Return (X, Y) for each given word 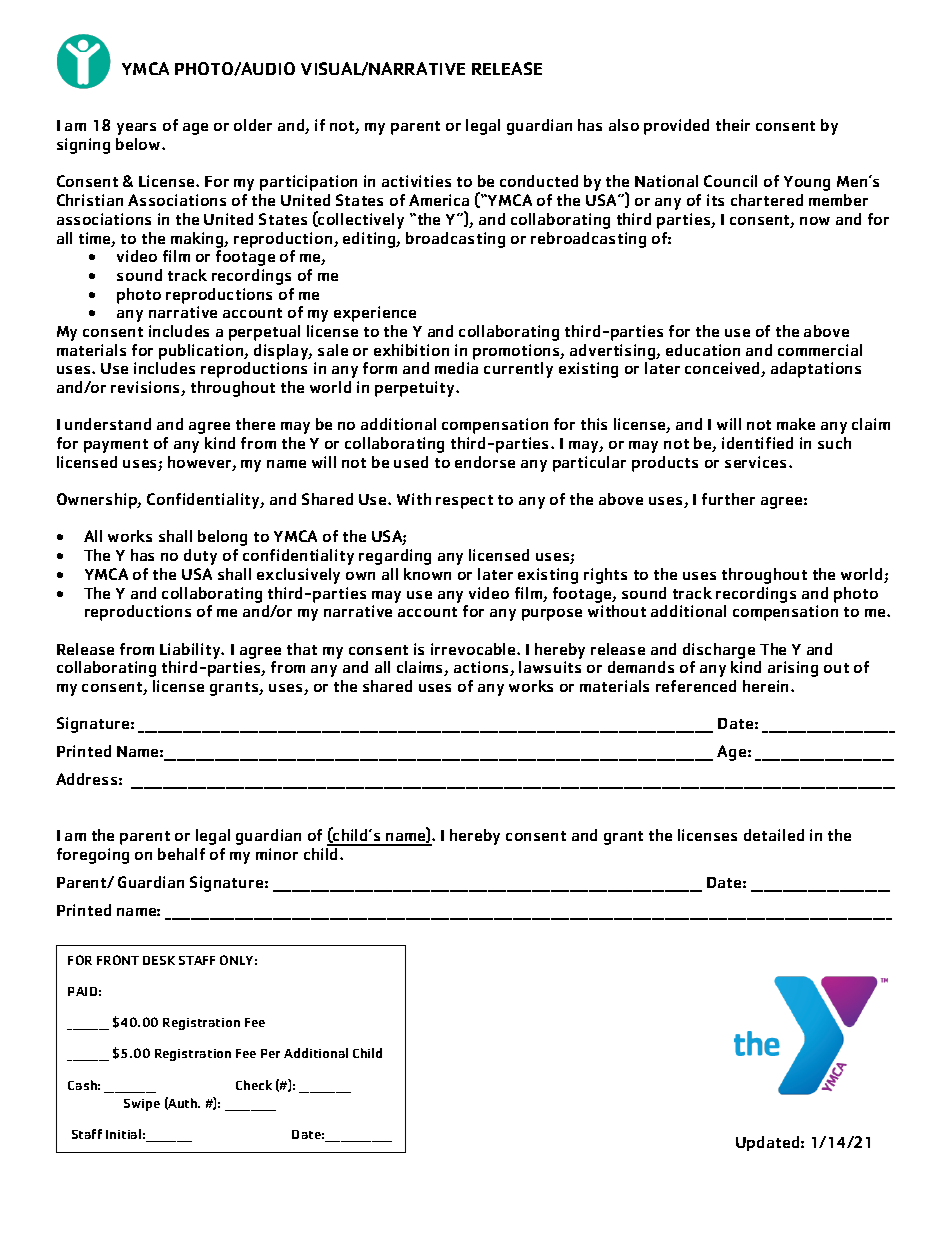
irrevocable (474, 649)
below (139, 144)
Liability (191, 651)
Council (730, 181)
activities (416, 181)
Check (254, 1085)
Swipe (142, 1105)
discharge (719, 651)
